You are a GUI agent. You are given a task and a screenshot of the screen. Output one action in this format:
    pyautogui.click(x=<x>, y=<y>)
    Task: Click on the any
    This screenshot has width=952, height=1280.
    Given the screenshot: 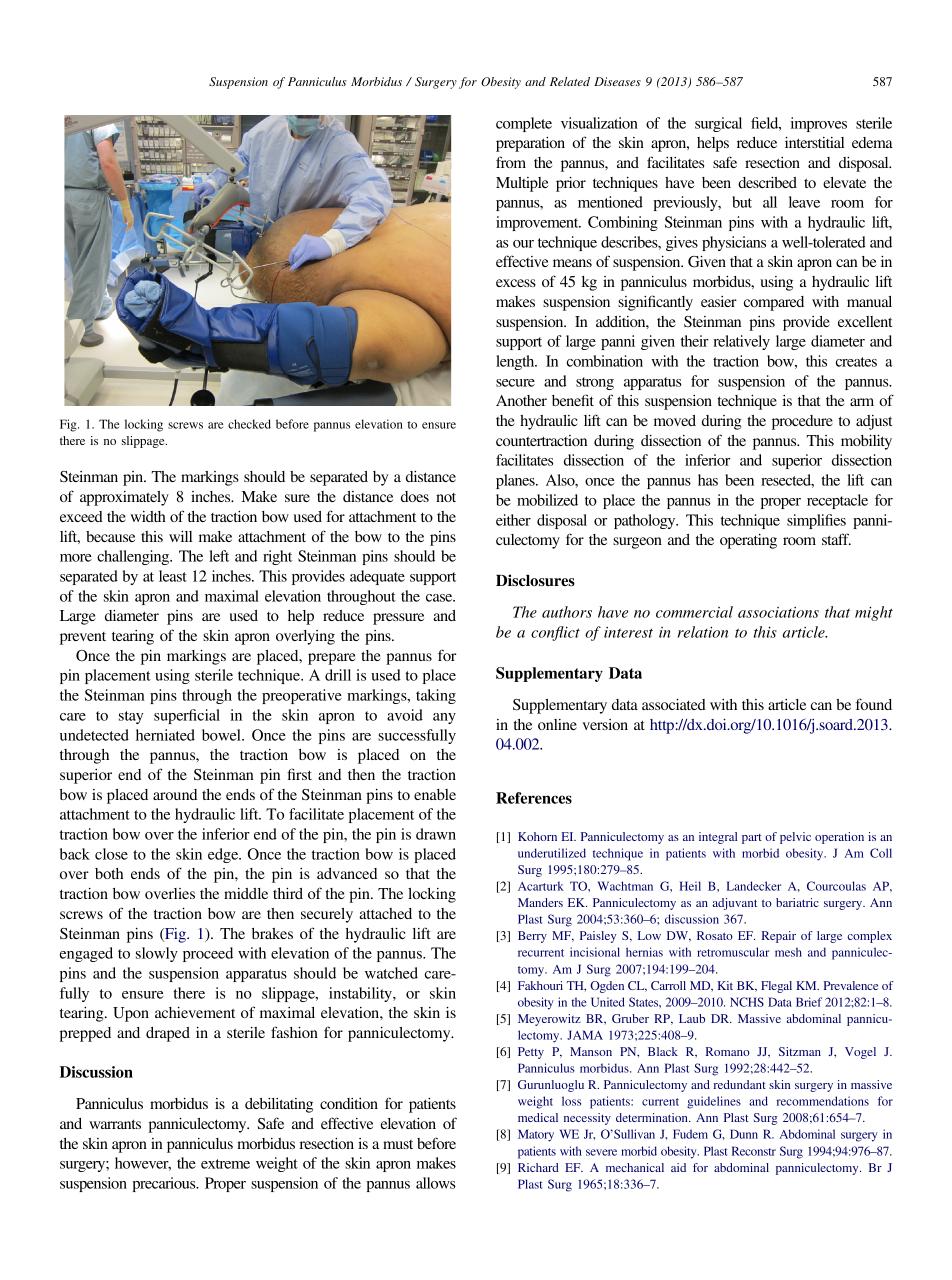 What is the action you would take?
    pyautogui.click(x=444, y=718)
